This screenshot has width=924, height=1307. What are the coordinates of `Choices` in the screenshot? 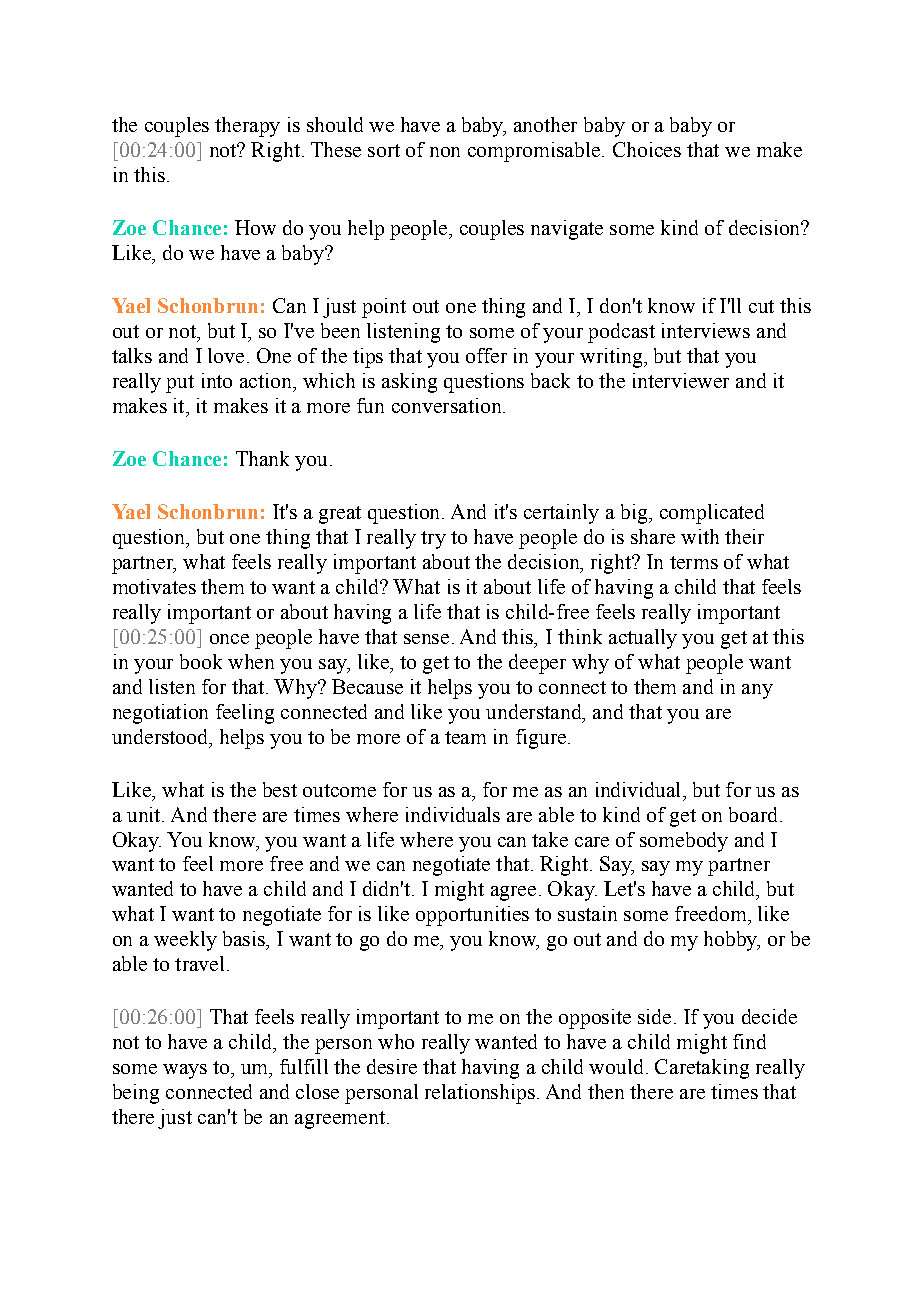 It's located at (647, 149).
